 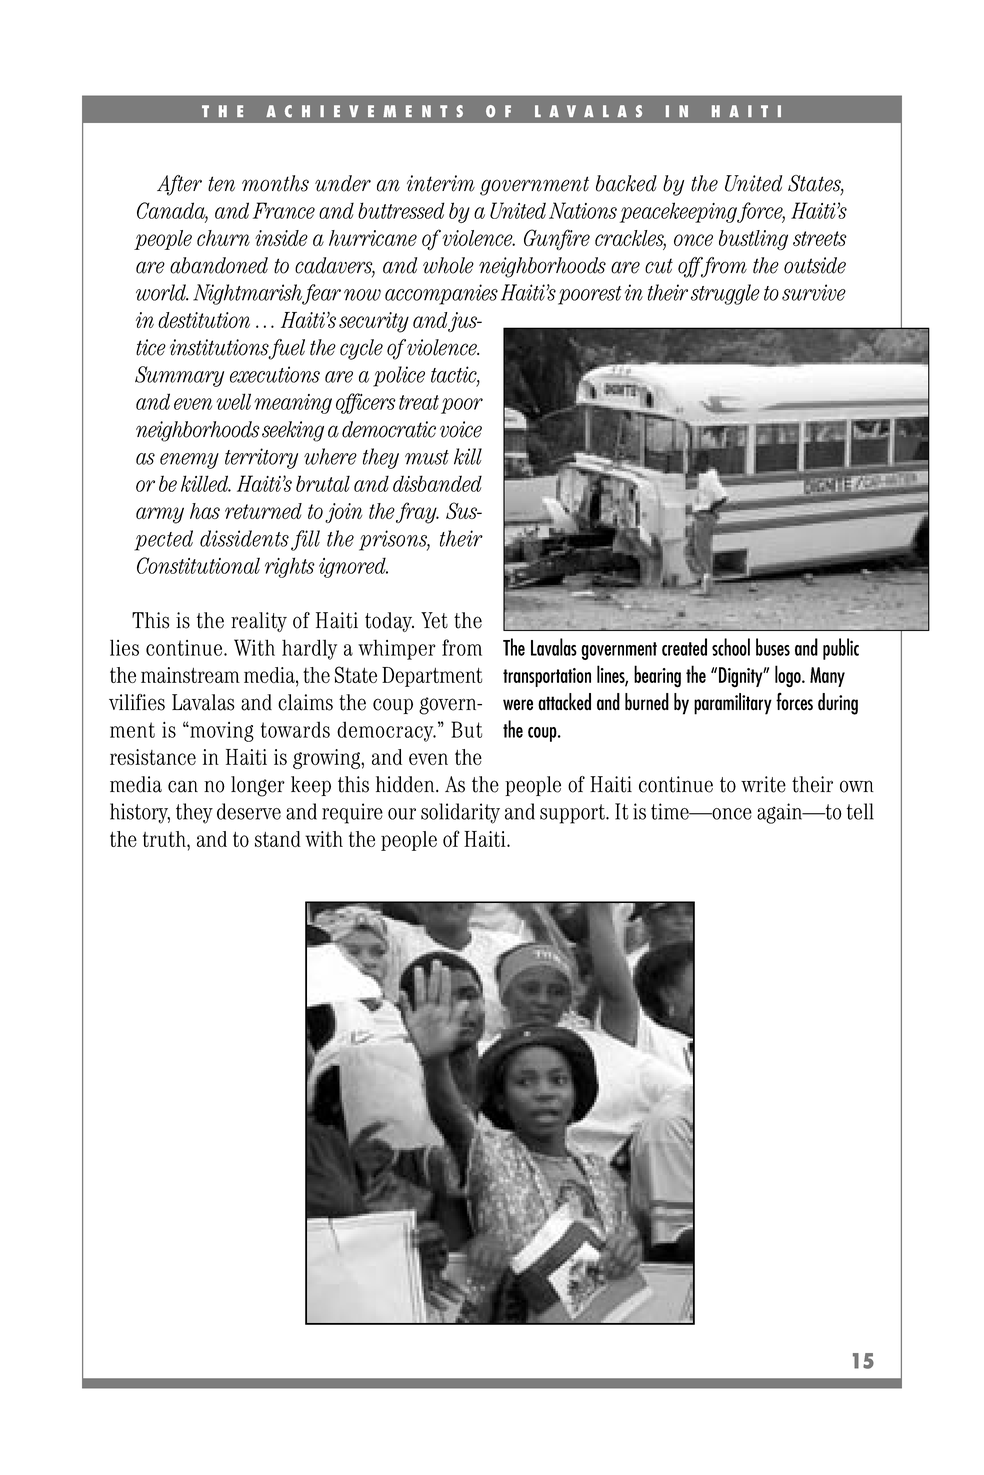 I want to click on voice, so click(x=461, y=429).
